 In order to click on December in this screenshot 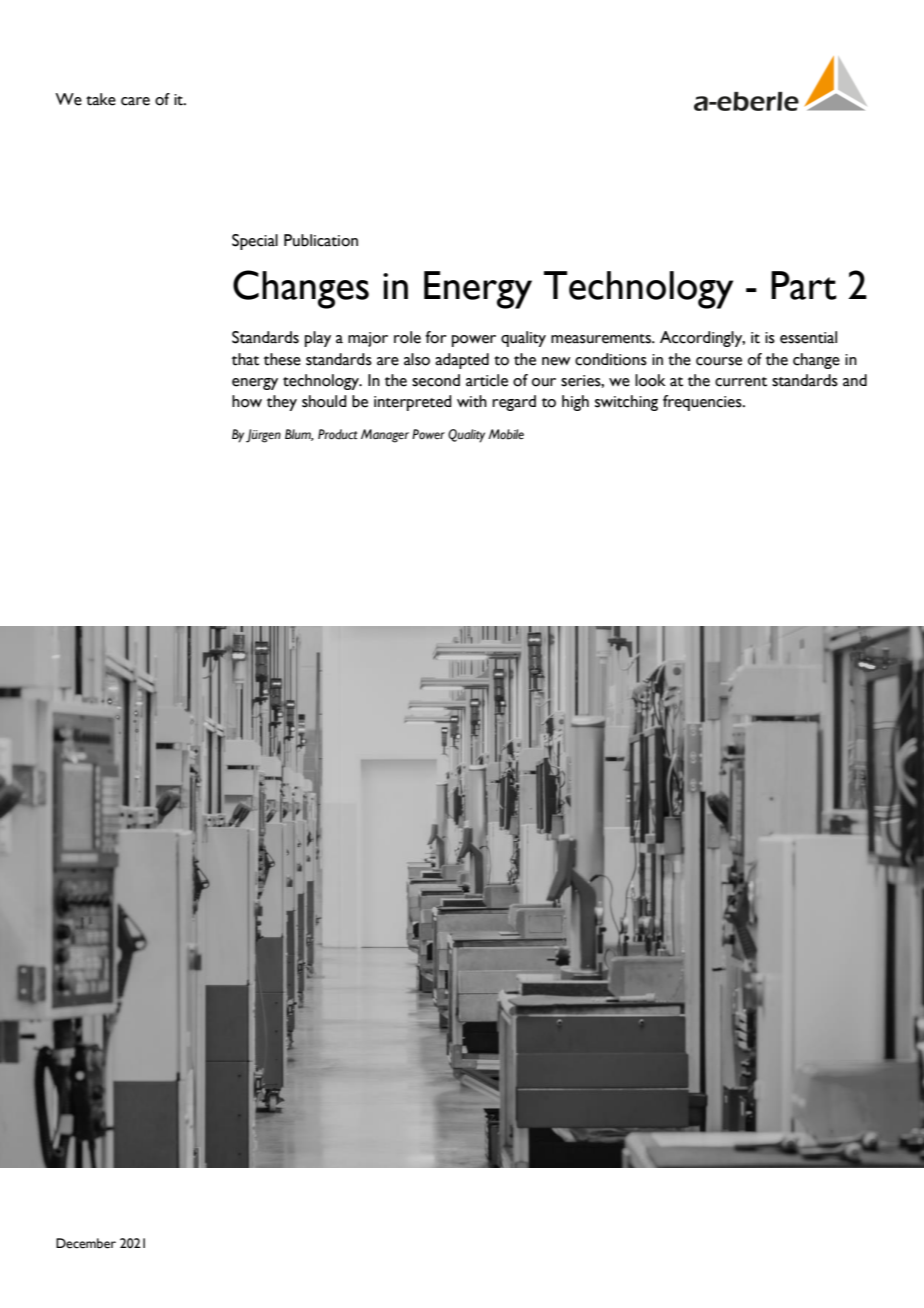, I will do `click(86, 1243)`.
